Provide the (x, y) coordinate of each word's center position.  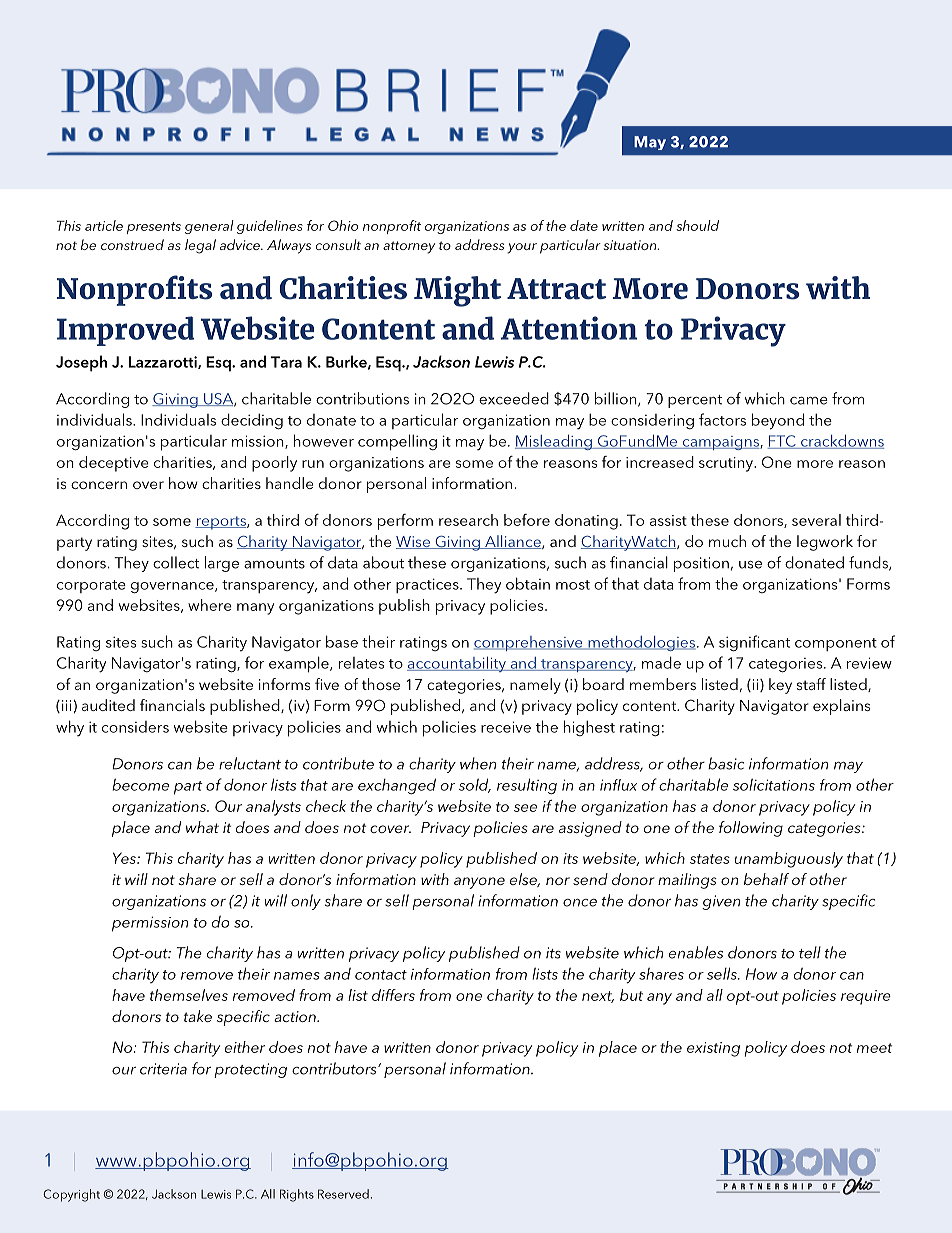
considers (135, 727)
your (522, 248)
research (468, 520)
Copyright (71, 1195)
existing (713, 1049)
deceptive (114, 464)
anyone (479, 883)
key (780, 686)
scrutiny (727, 464)
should (697, 225)
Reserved (343, 1194)
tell (810, 952)
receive (506, 727)
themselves (189, 995)
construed (132, 244)
